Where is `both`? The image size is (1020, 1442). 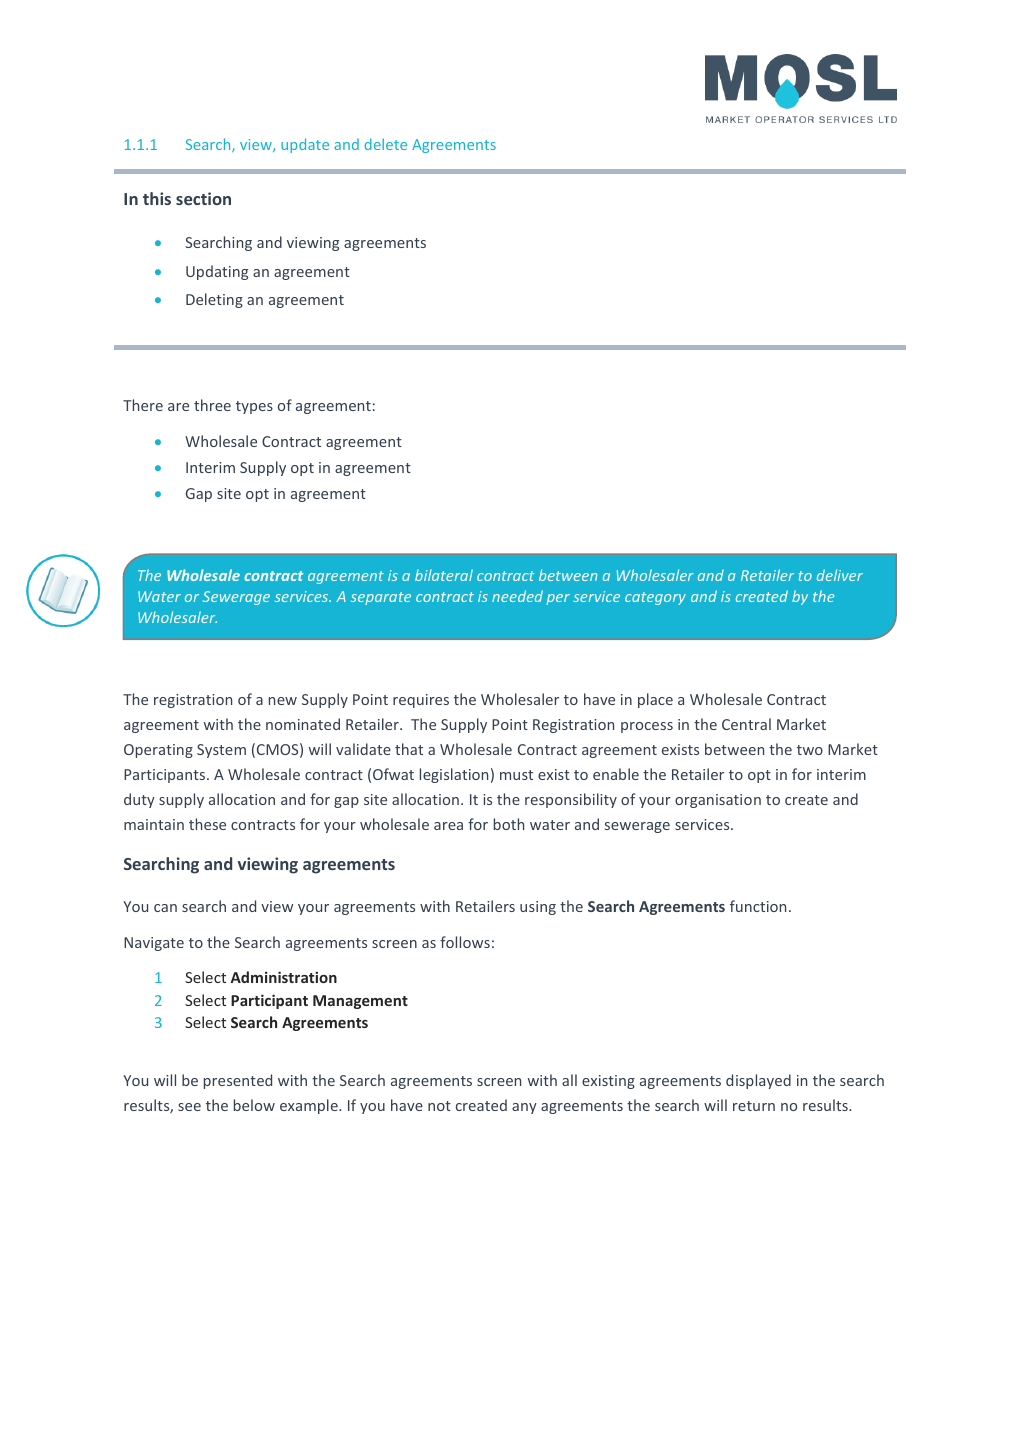 both is located at coordinates (509, 824).
